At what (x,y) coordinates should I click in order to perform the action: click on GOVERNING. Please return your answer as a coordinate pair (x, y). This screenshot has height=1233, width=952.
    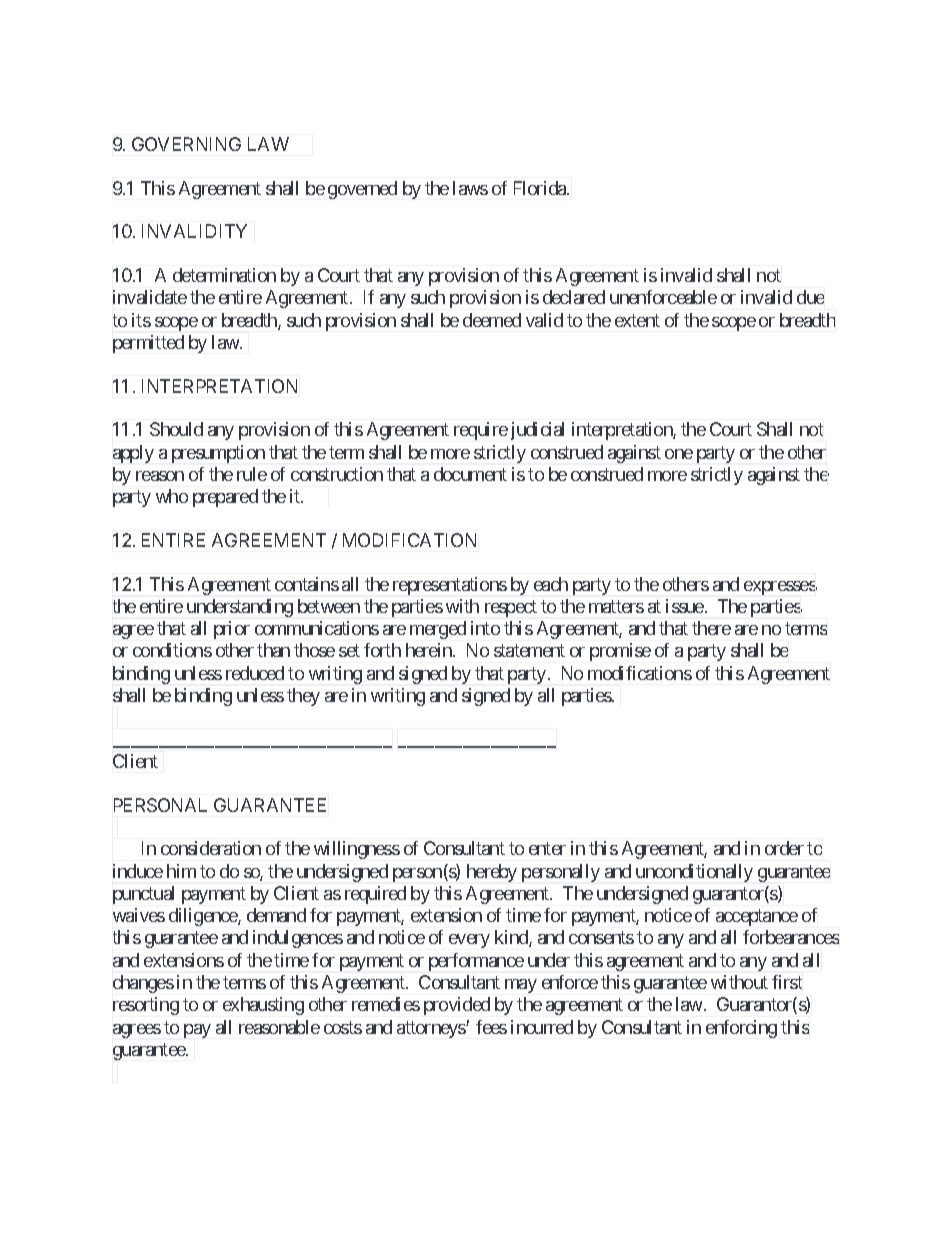
    Looking at the image, I should click on (186, 144).
